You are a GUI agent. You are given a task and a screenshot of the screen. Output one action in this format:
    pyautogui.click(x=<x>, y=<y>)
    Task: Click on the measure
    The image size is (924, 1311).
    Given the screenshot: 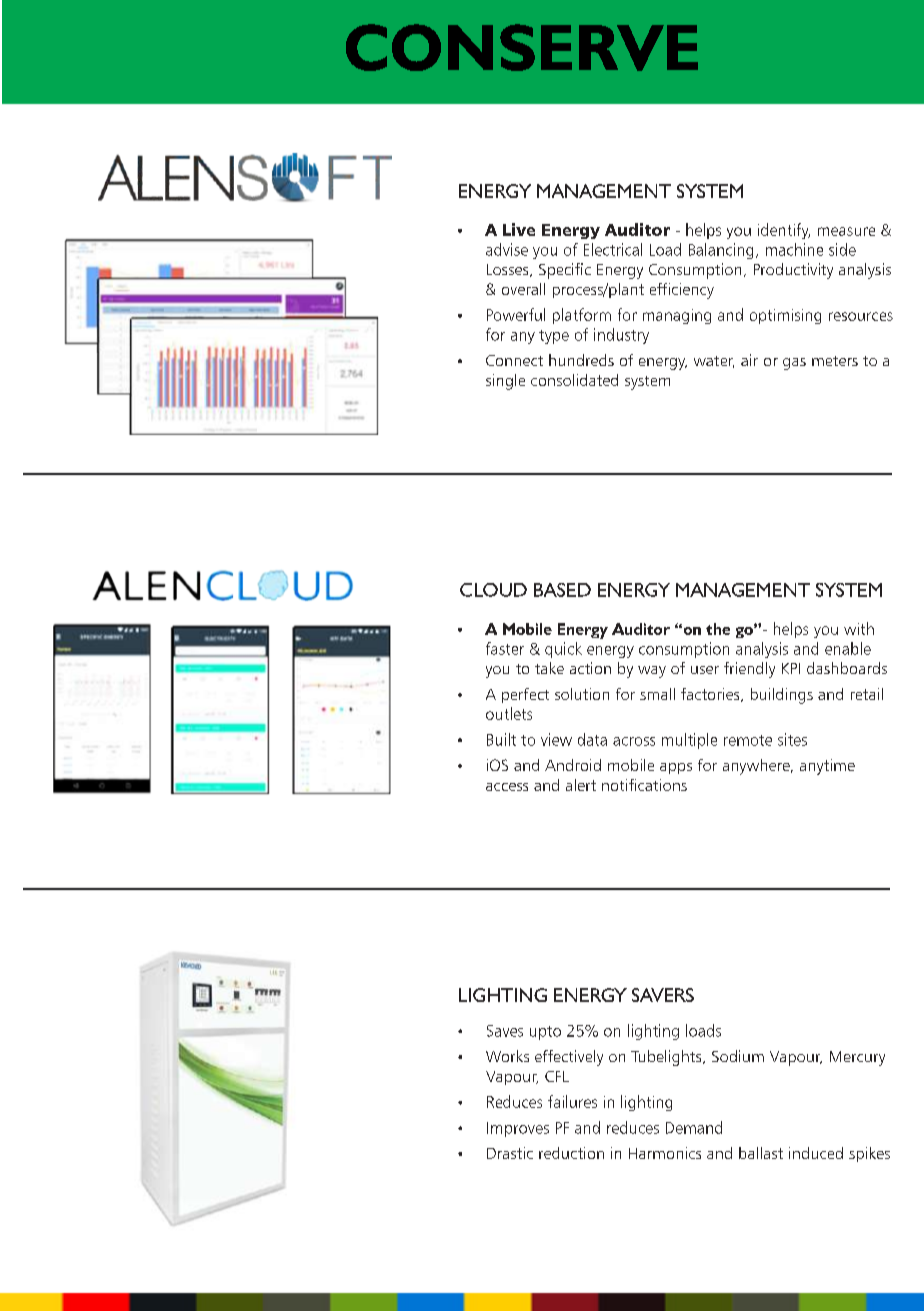 What is the action you would take?
    pyautogui.click(x=846, y=231)
